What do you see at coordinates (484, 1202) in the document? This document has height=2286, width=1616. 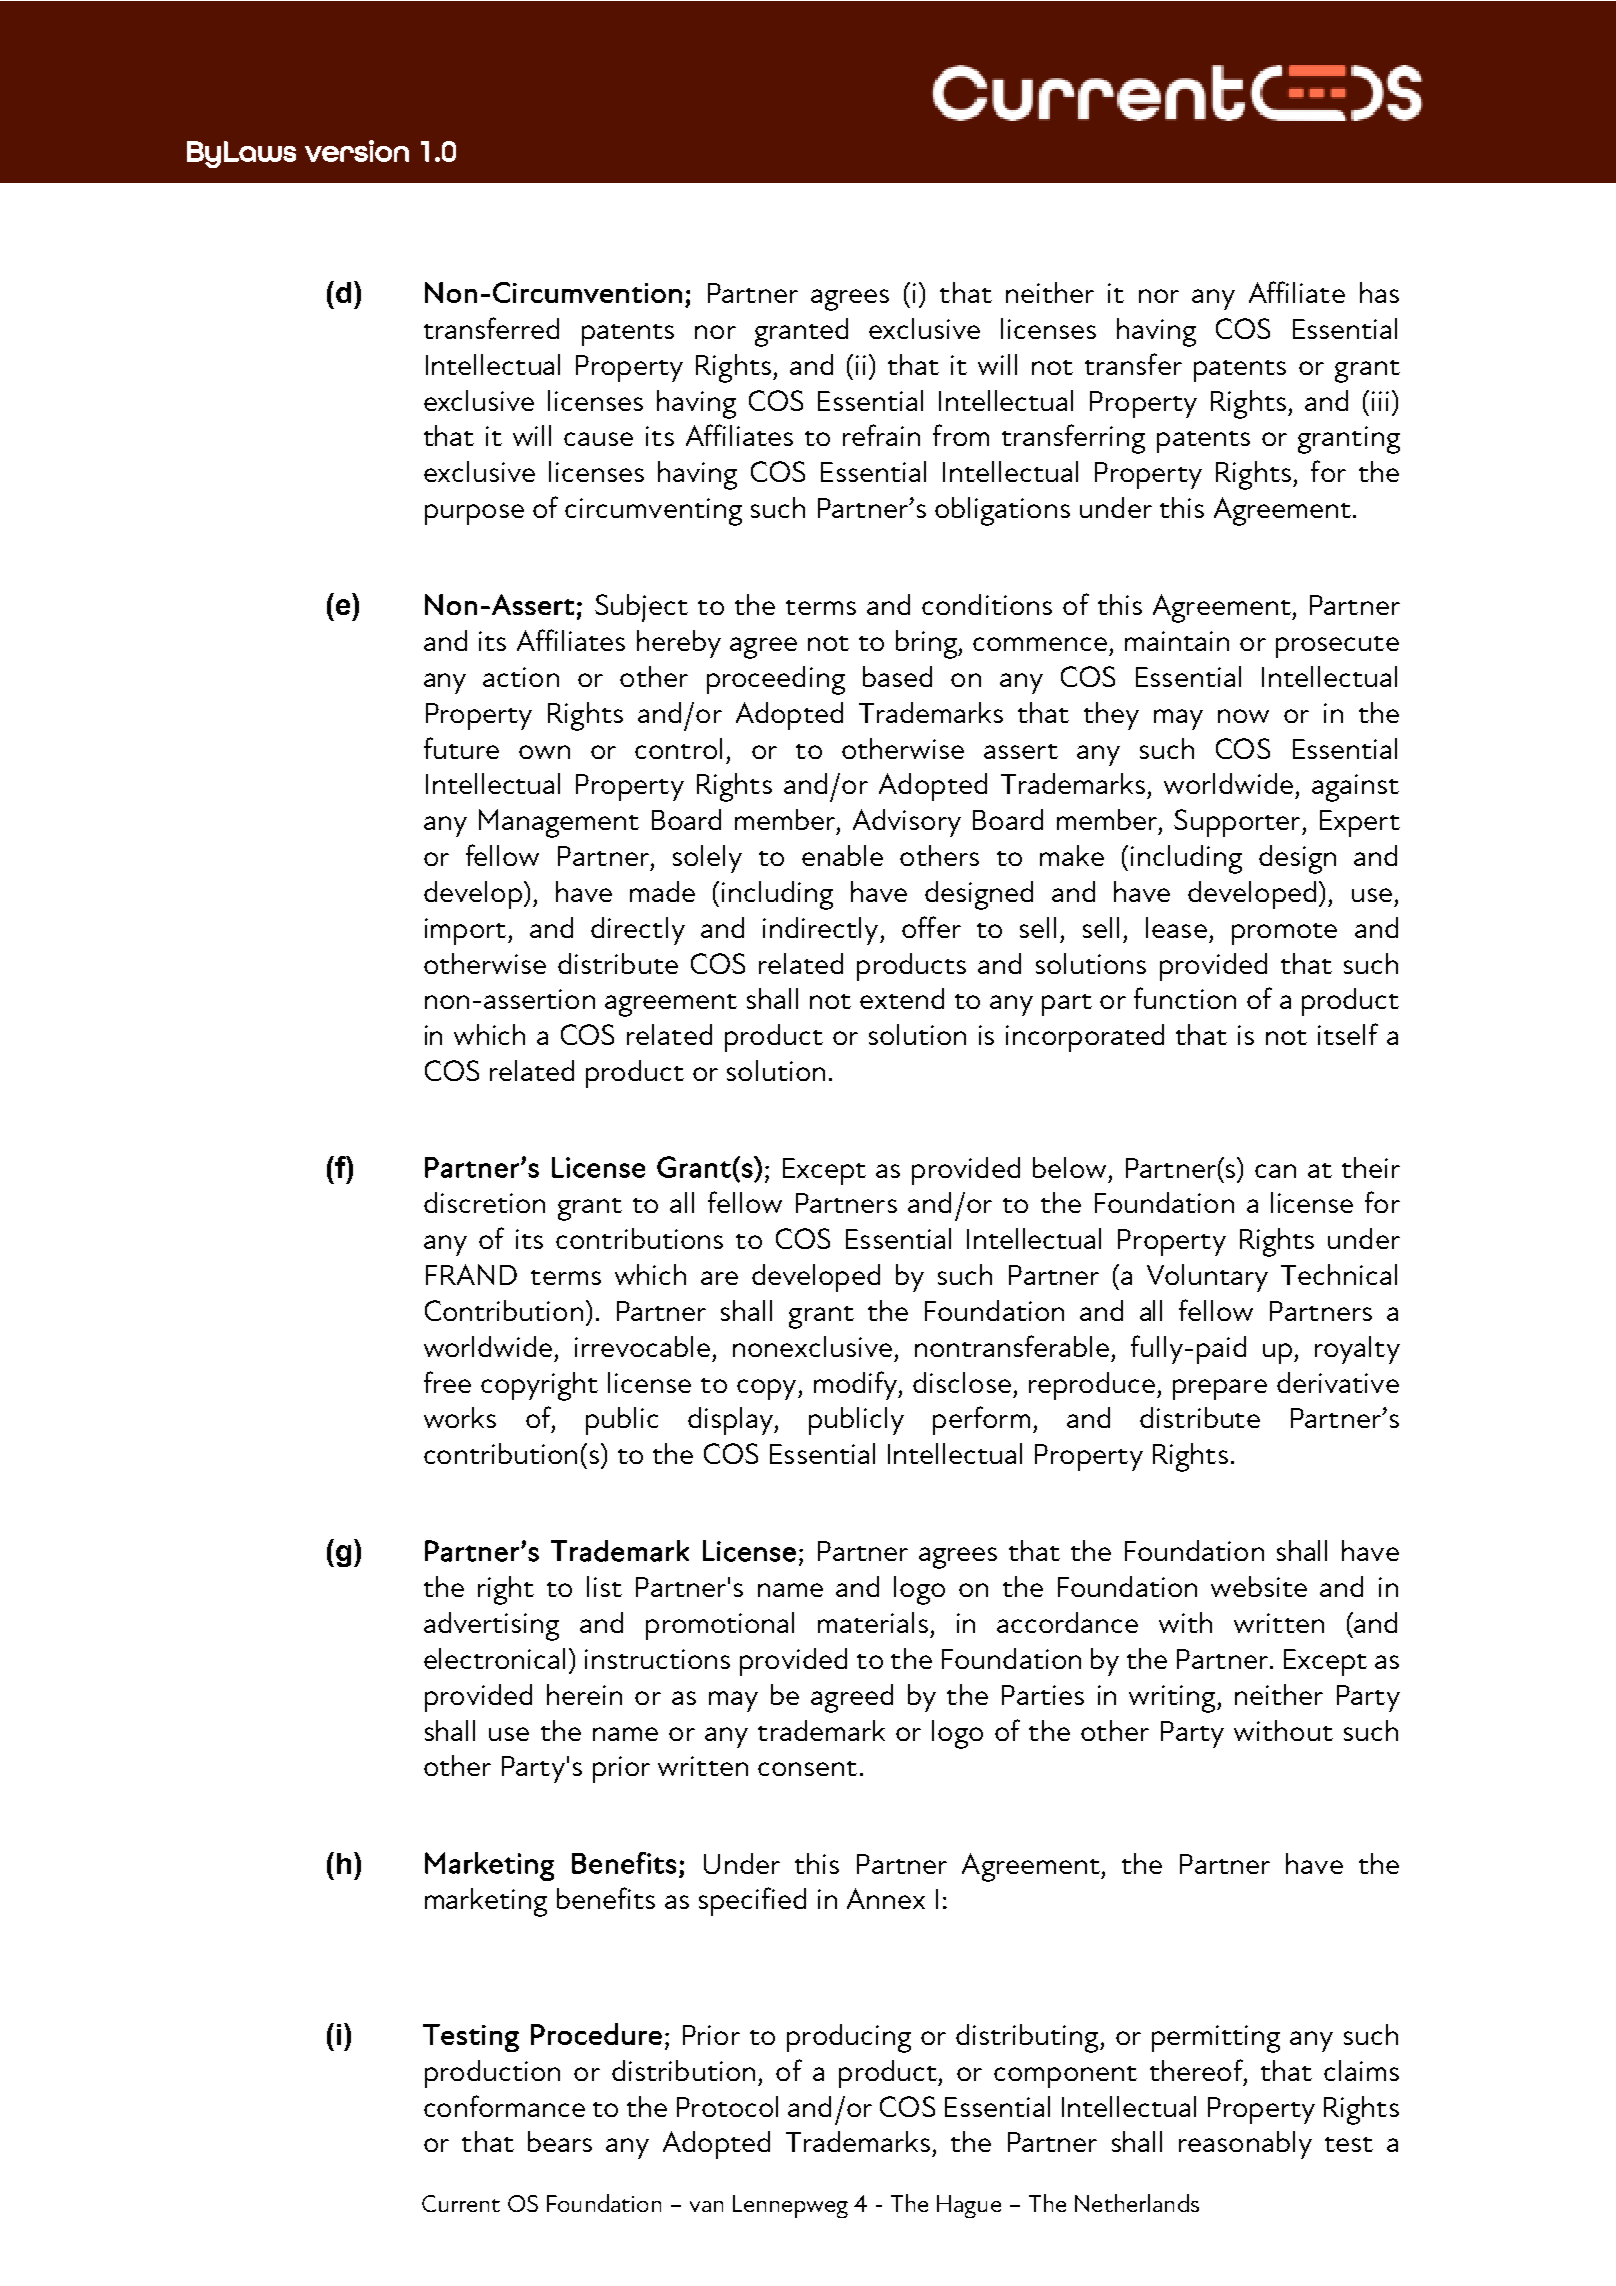 I see `discretion` at bounding box center [484, 1202].
